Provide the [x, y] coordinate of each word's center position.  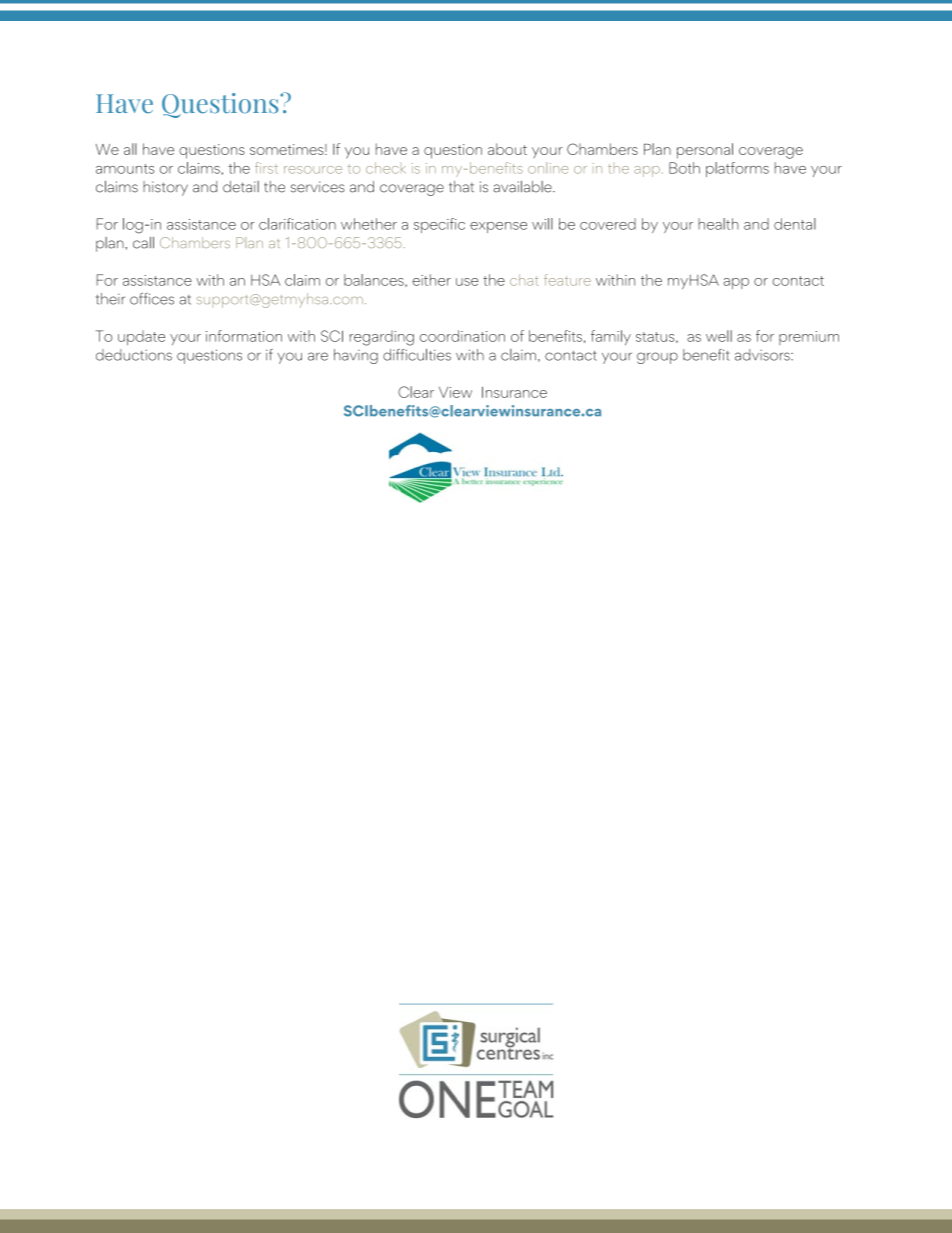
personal [705, 151]
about [507, 149]
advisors [763, 355]
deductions [134, 355]
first [266, 168]
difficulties [417, 355]
